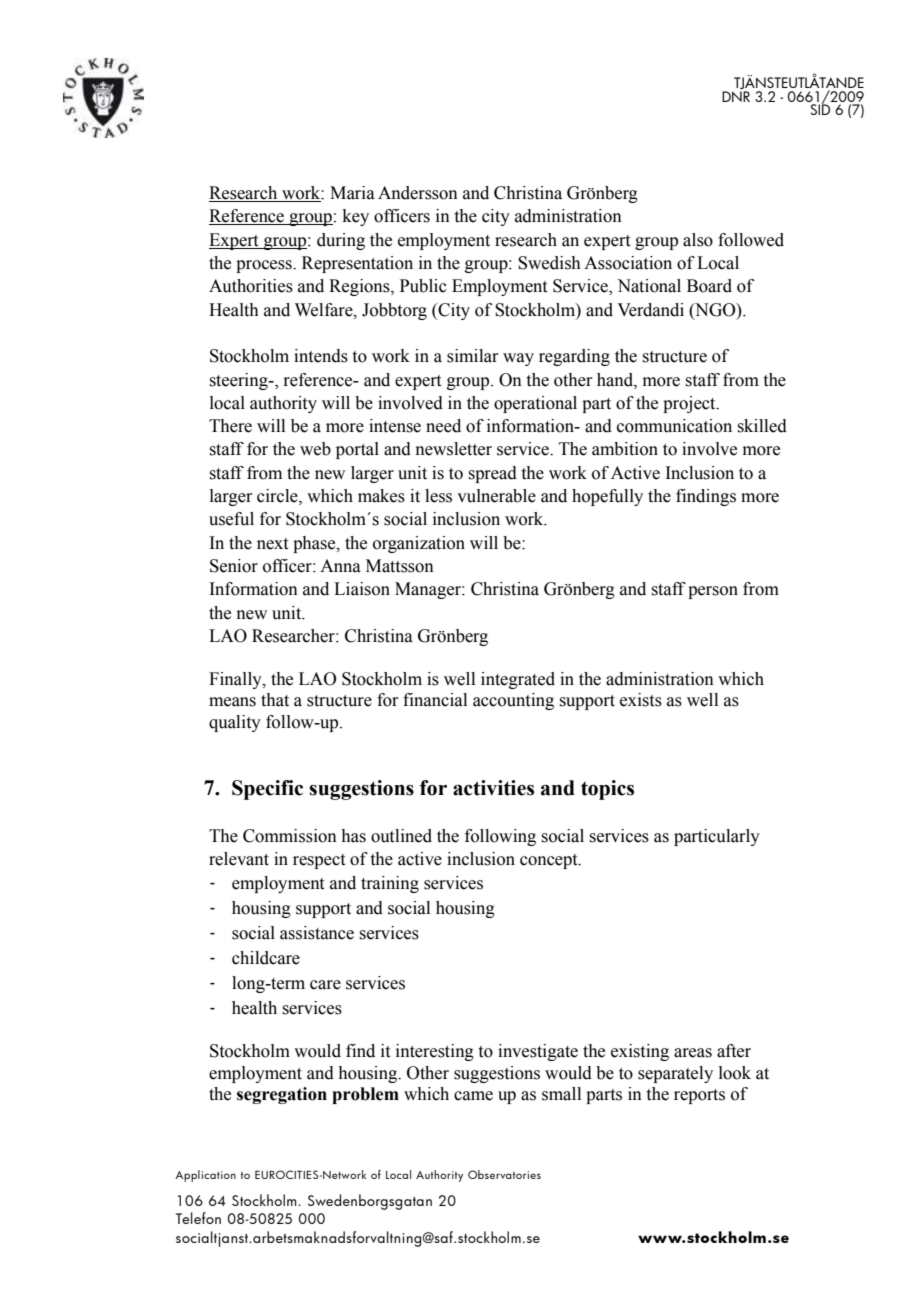 Image resolution: width=924 pixels, height=1308 pixels. Describe the element at coordinates (236, 680) in the image. I see `Finally` at that location.
